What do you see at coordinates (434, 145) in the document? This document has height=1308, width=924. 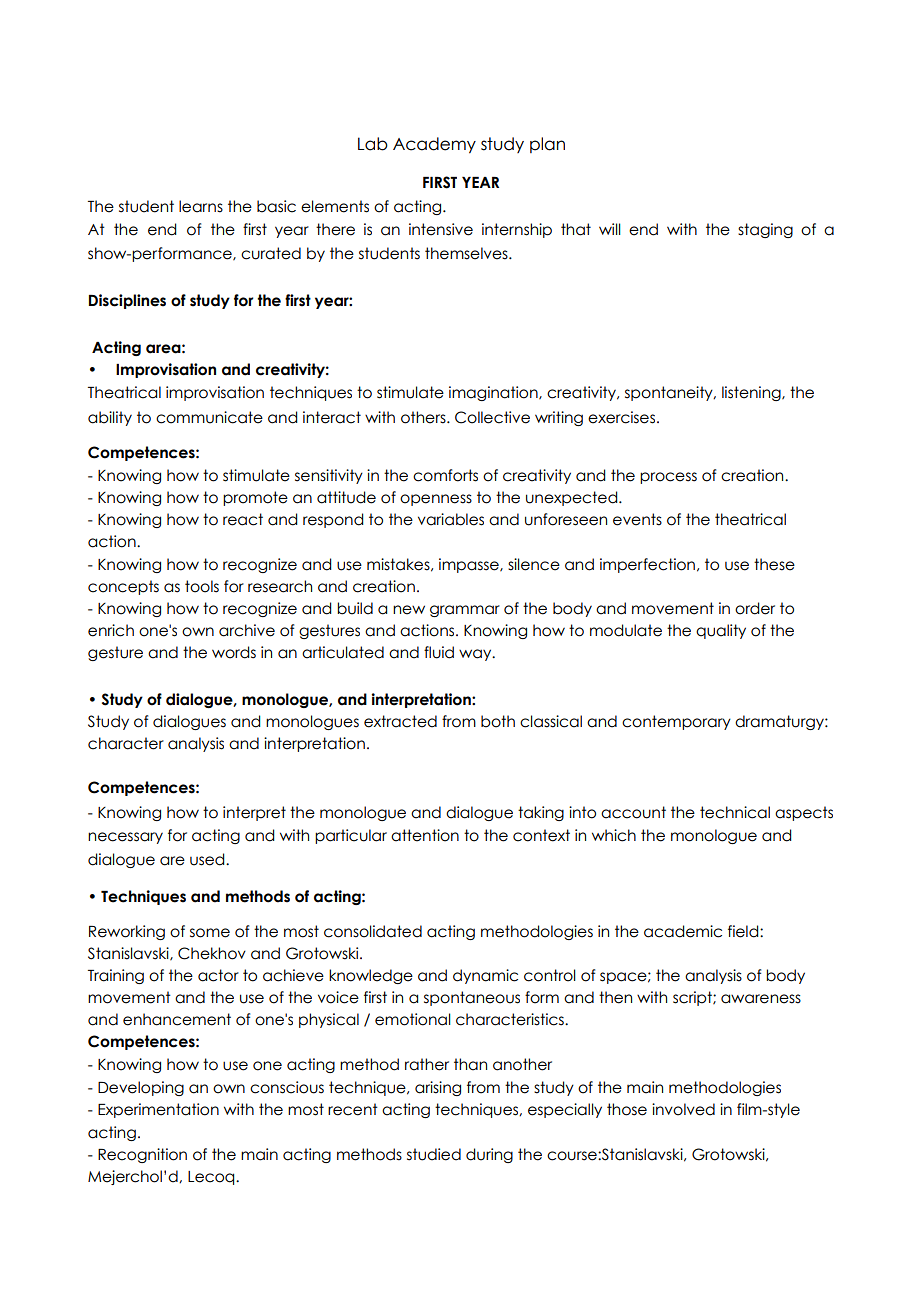 I see `Academy` at bounding box center [434, 145].
